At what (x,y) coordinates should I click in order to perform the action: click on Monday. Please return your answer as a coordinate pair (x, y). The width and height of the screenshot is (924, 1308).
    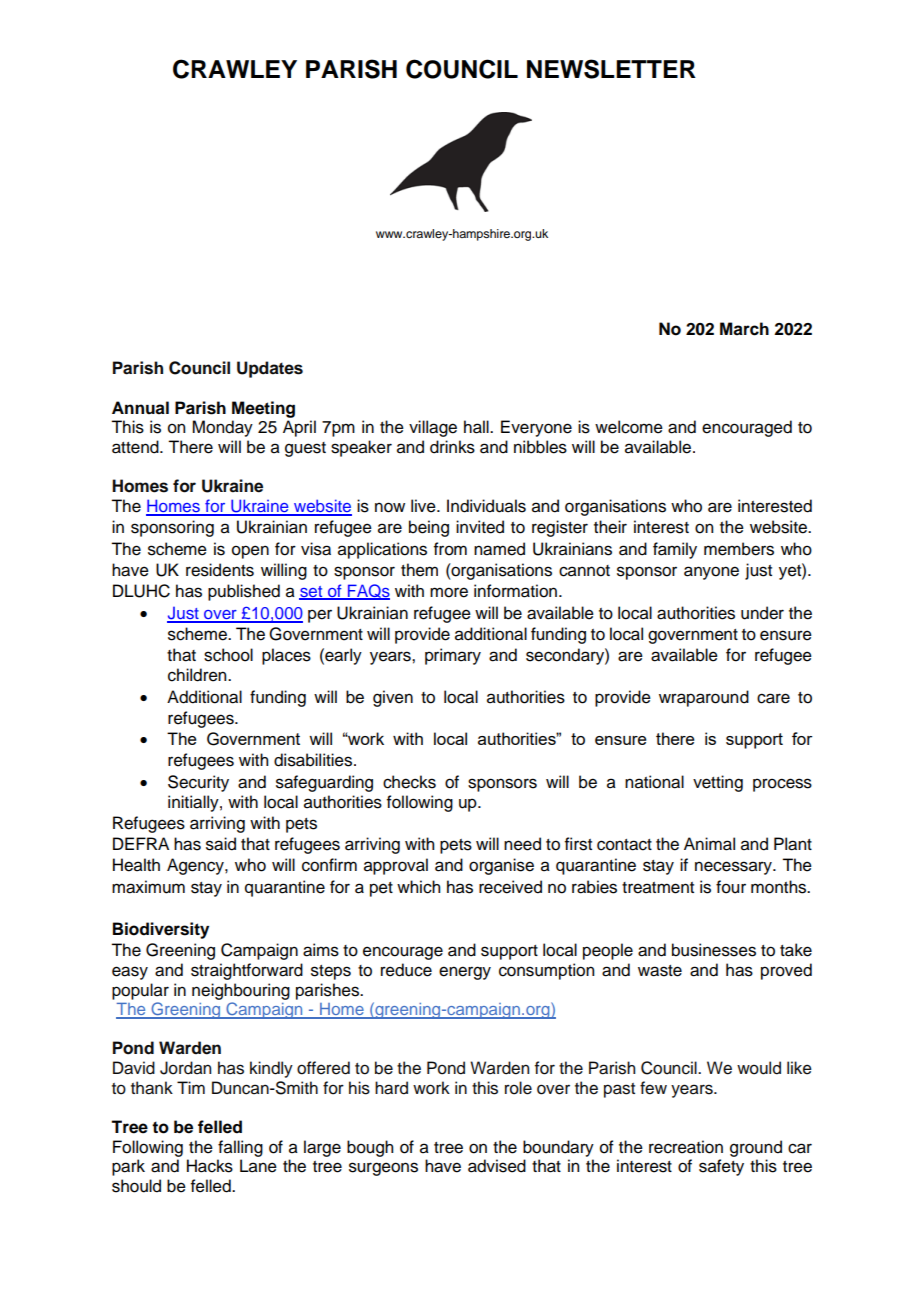
    Looking at the image, I should click on (222, 428).
